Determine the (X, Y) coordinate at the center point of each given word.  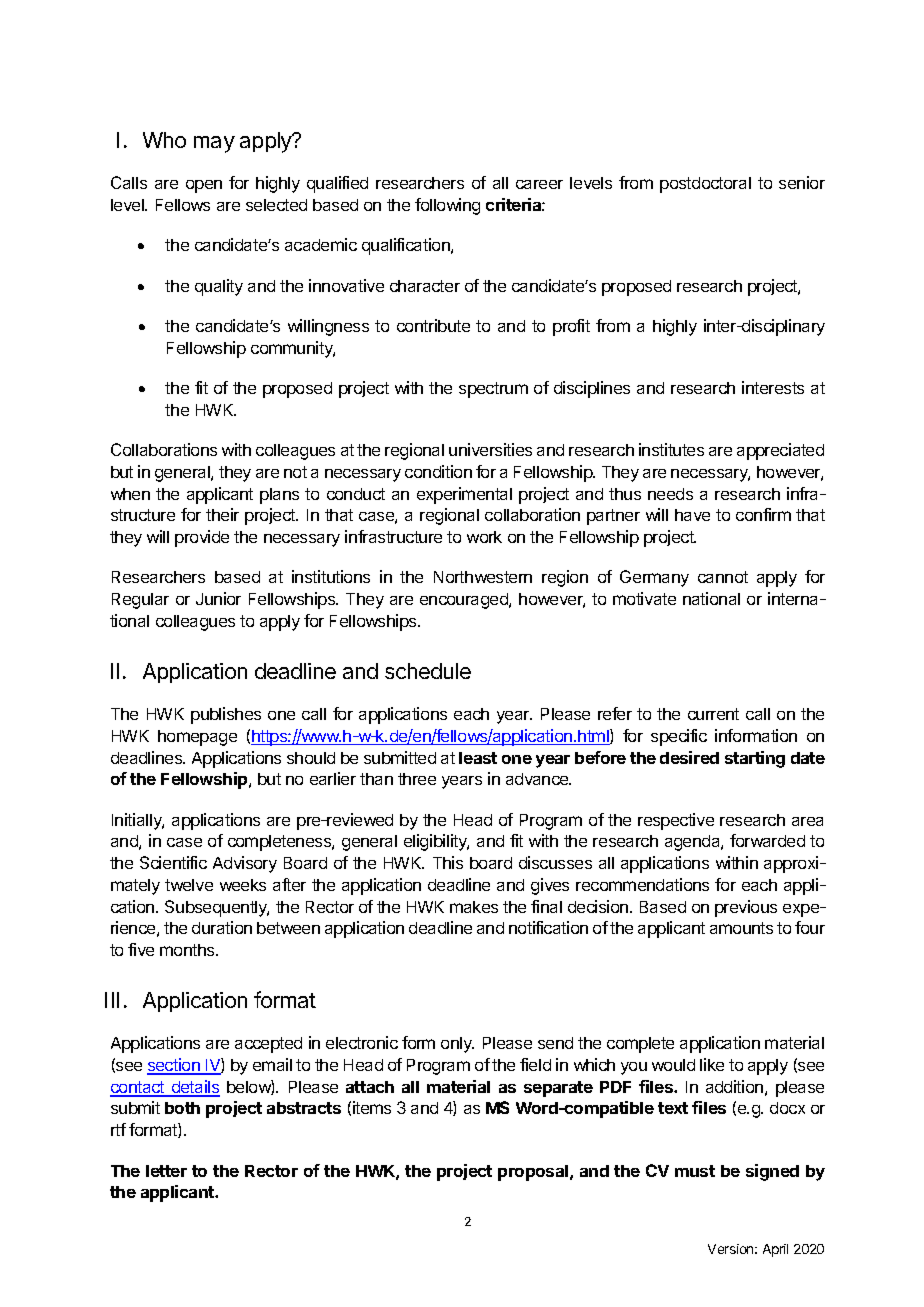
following (447, 206)
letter (166, 1171)
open (204, 186)
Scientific (173, 862)
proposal (534, 1173)
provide (202, 538)
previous (746, 908)
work (484, 537)
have (692, 515)
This (448, 862)
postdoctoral (705, 185)
